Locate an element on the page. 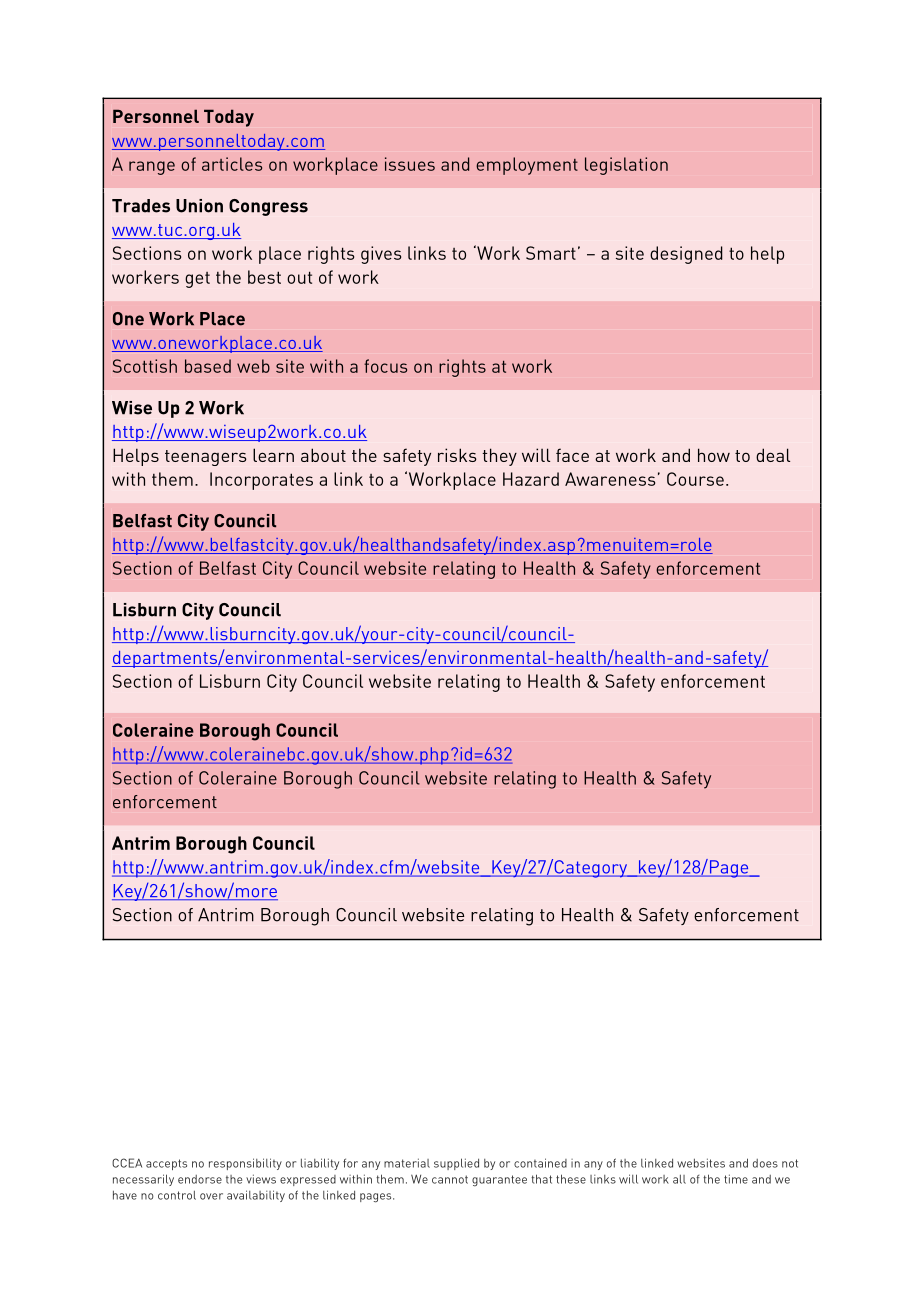 The height and width of the image is (1308, 924). Union is located at coordinates (199, 206).
